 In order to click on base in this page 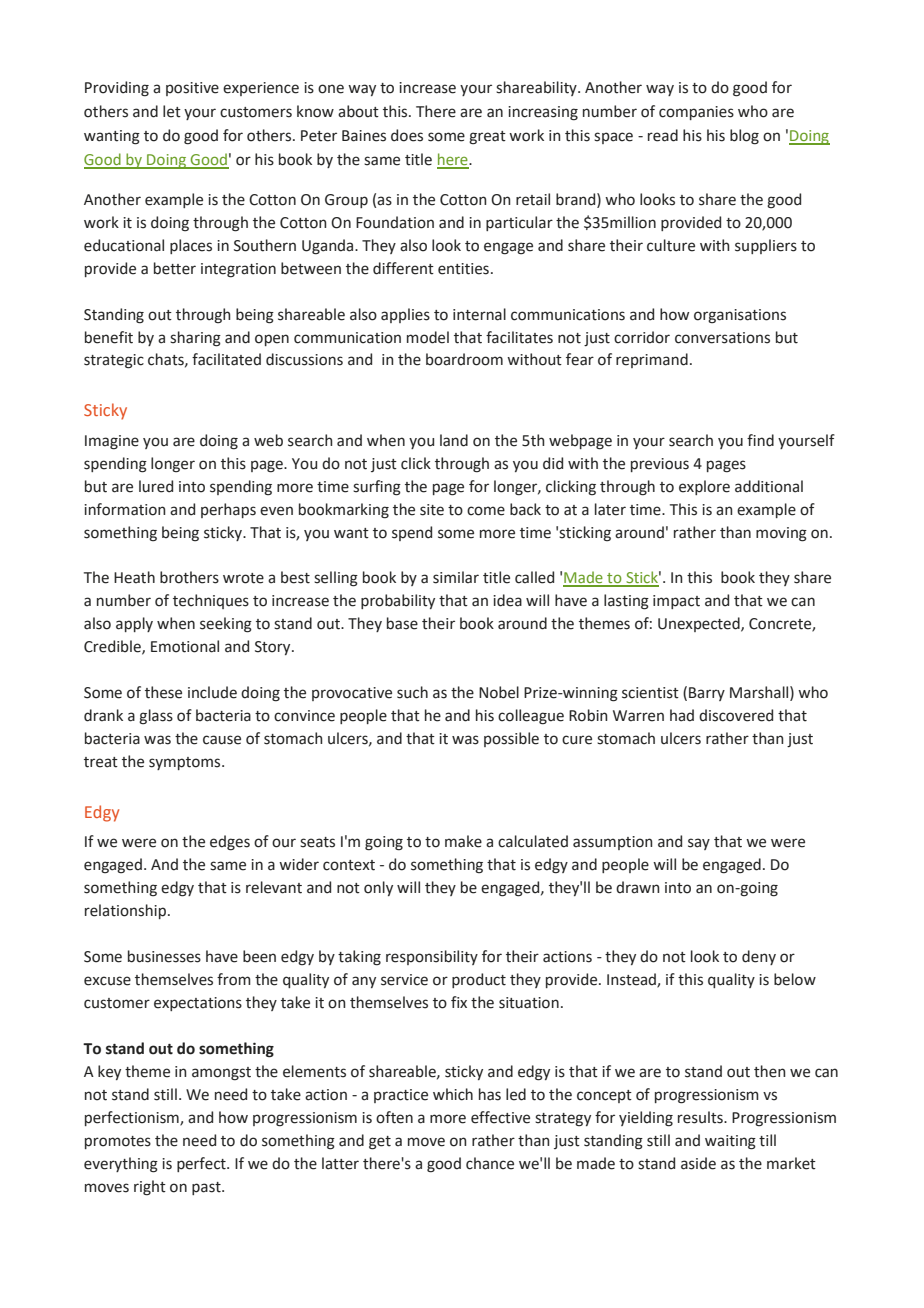, I will do `click(402, 623)`.
